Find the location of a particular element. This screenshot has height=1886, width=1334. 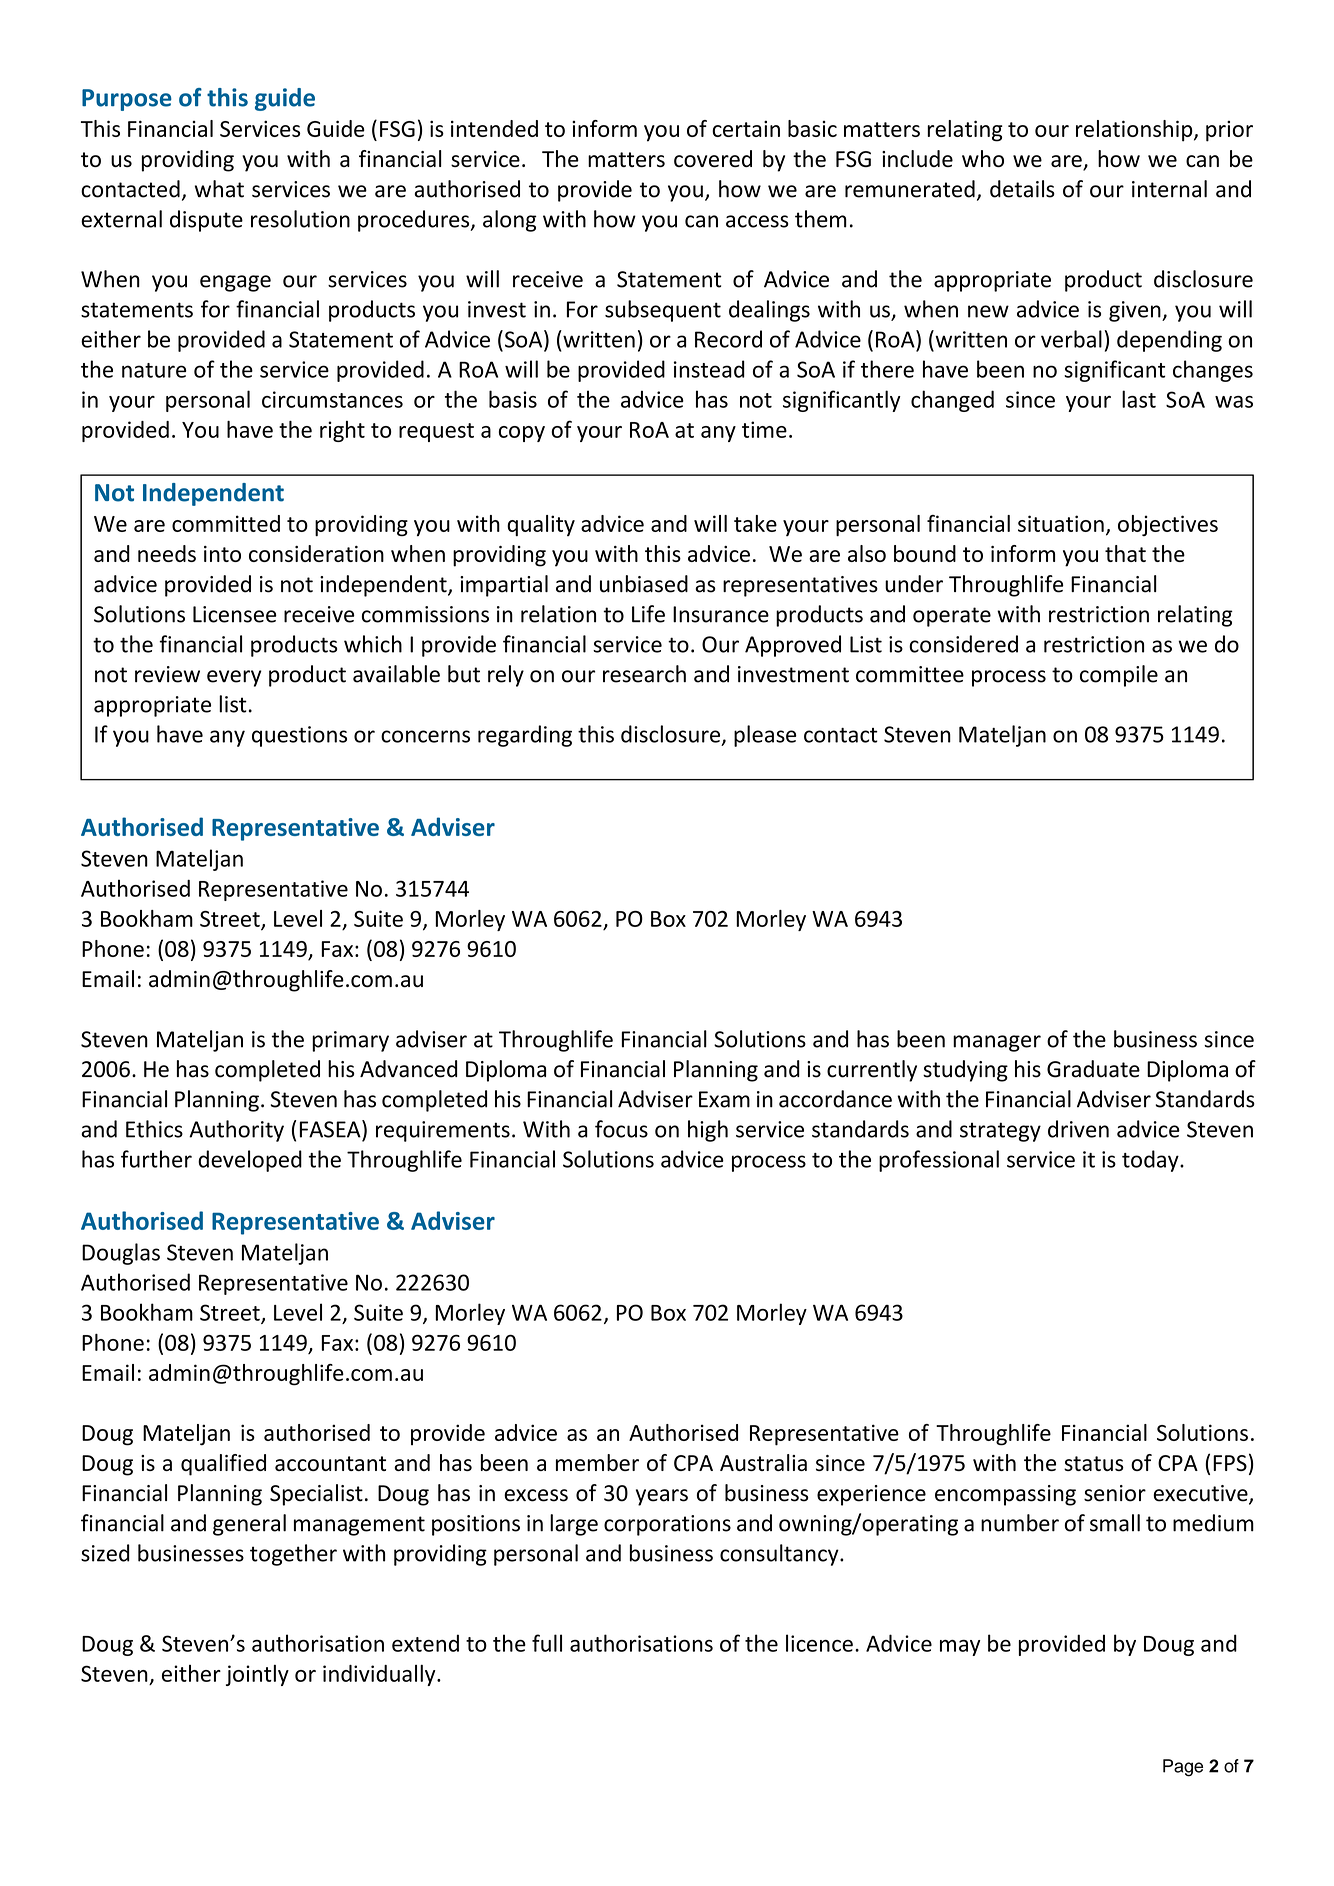

high is located at coordinates (708, 1131).
